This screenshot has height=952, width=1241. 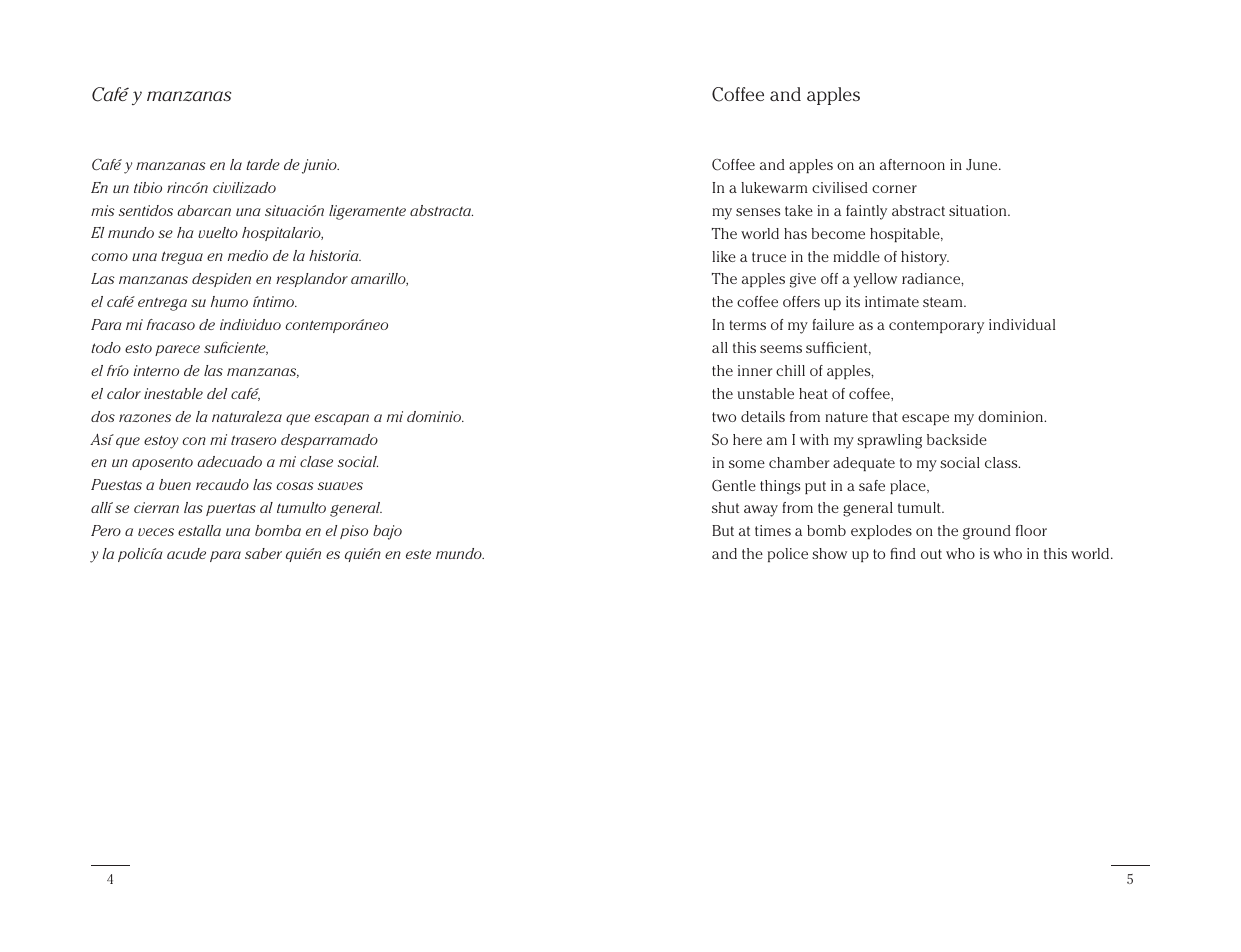 I want to click on afternoon, so click(x=912, y=164).
